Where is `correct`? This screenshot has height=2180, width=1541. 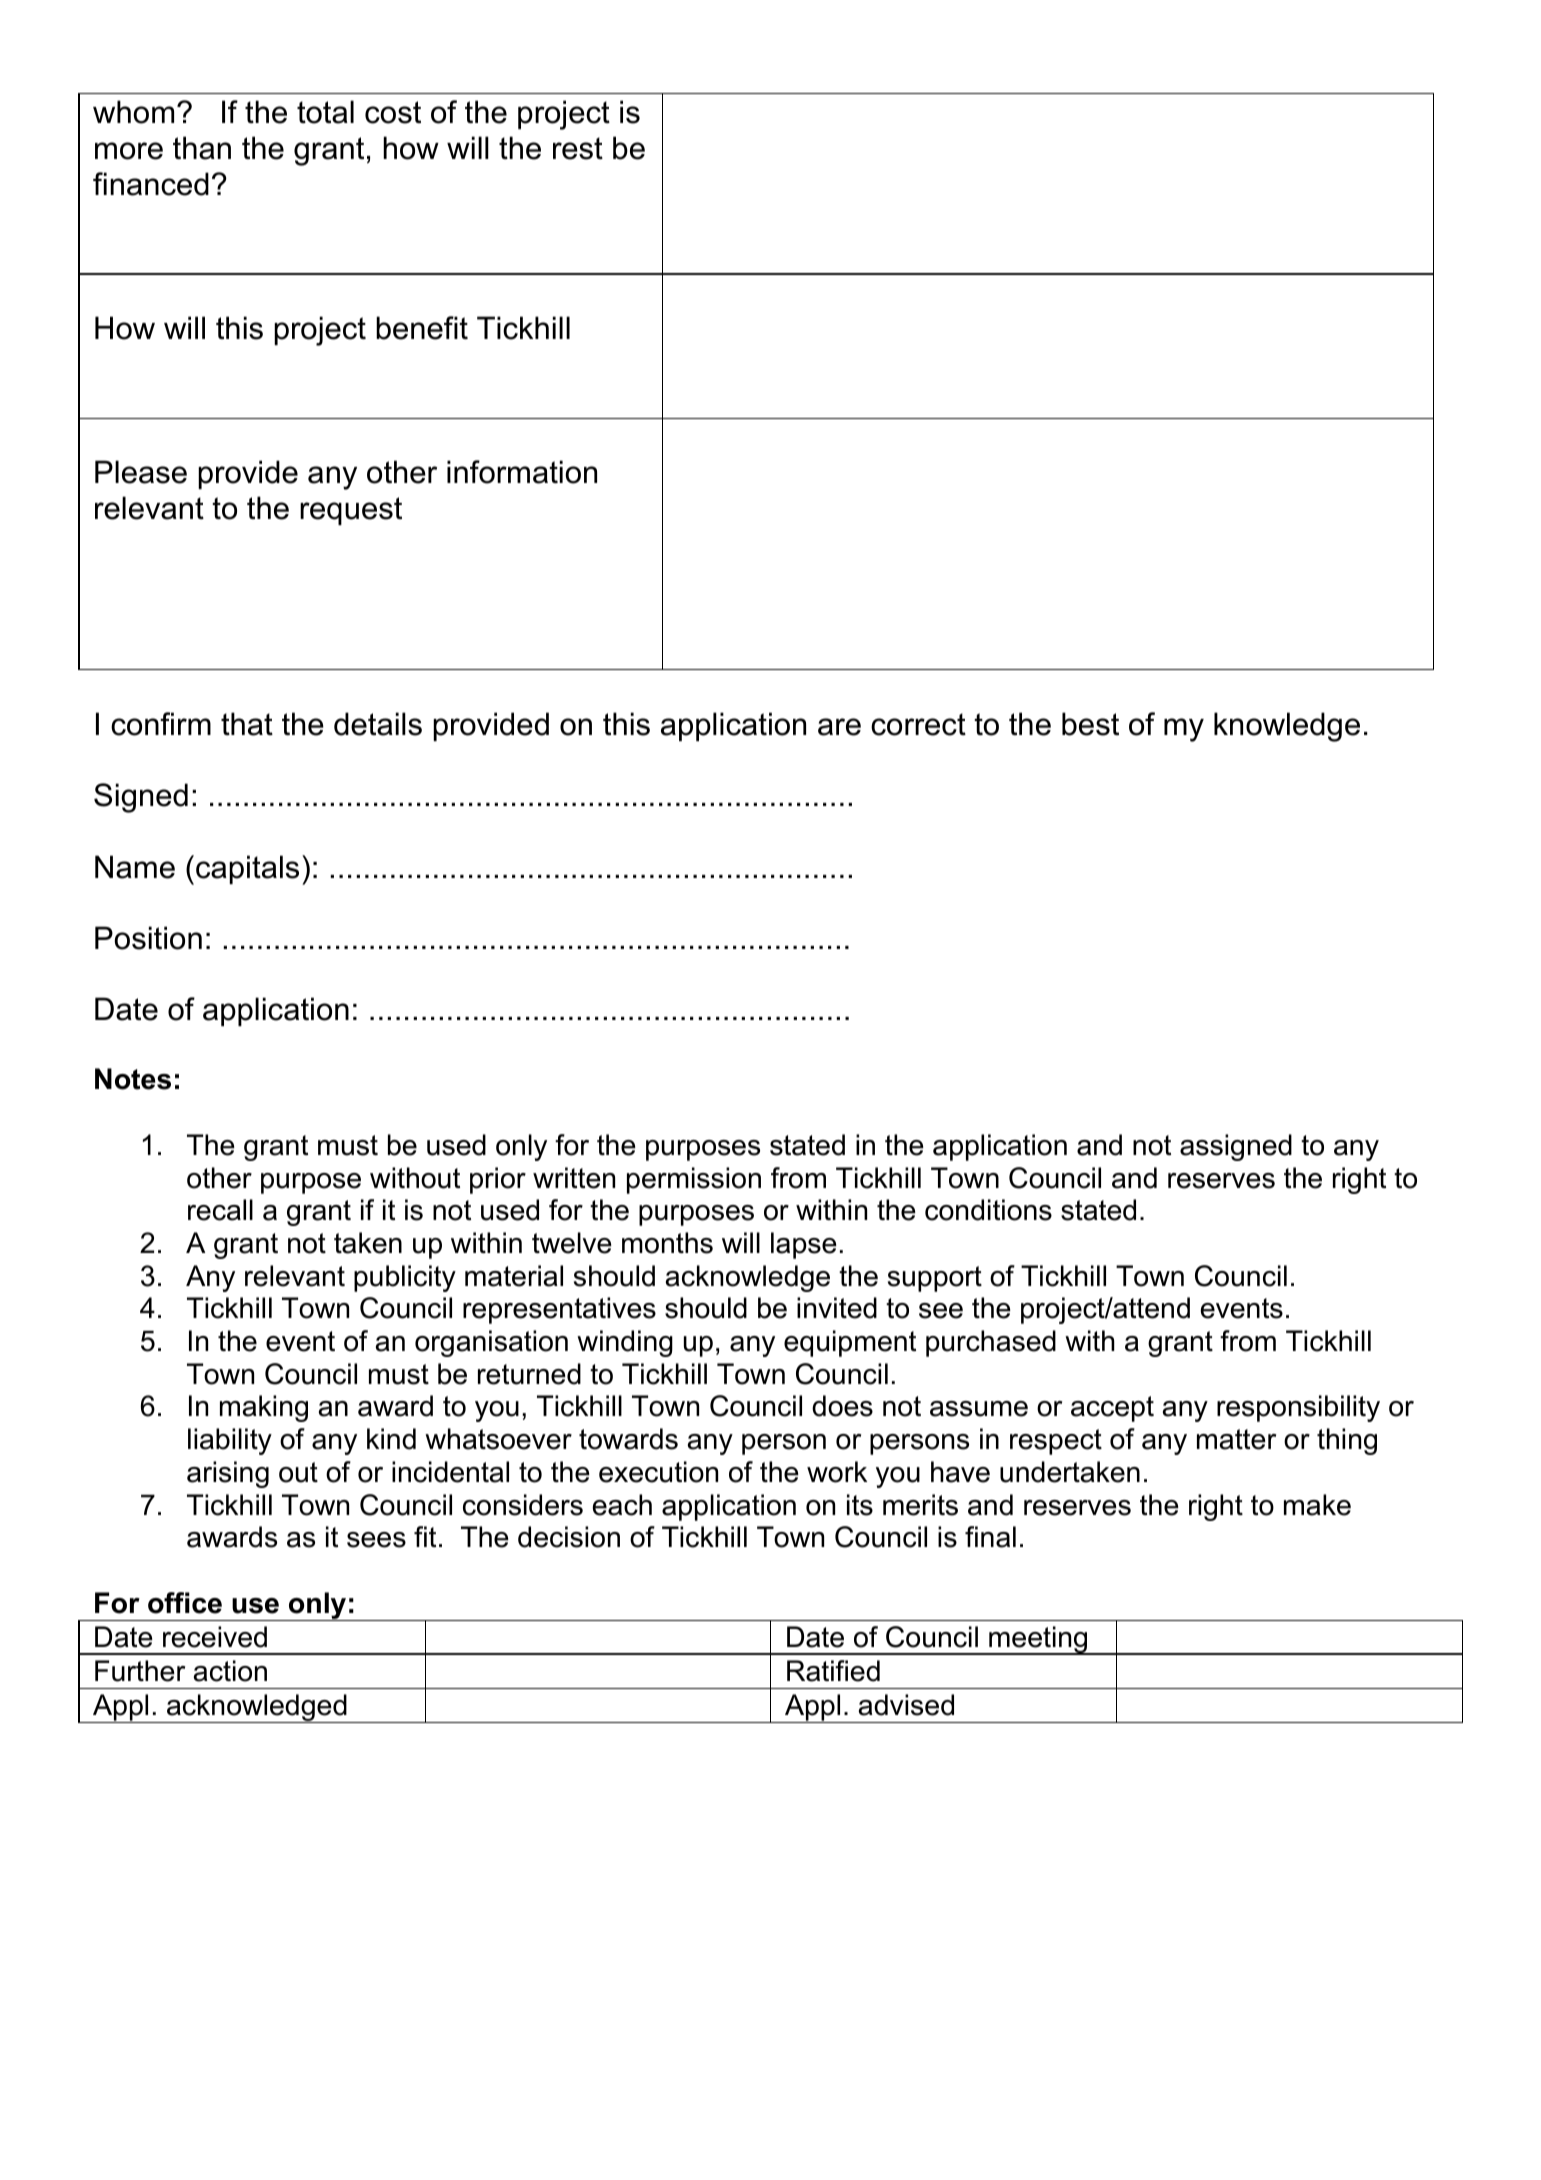 correct is located at coordinates (918, 724).
